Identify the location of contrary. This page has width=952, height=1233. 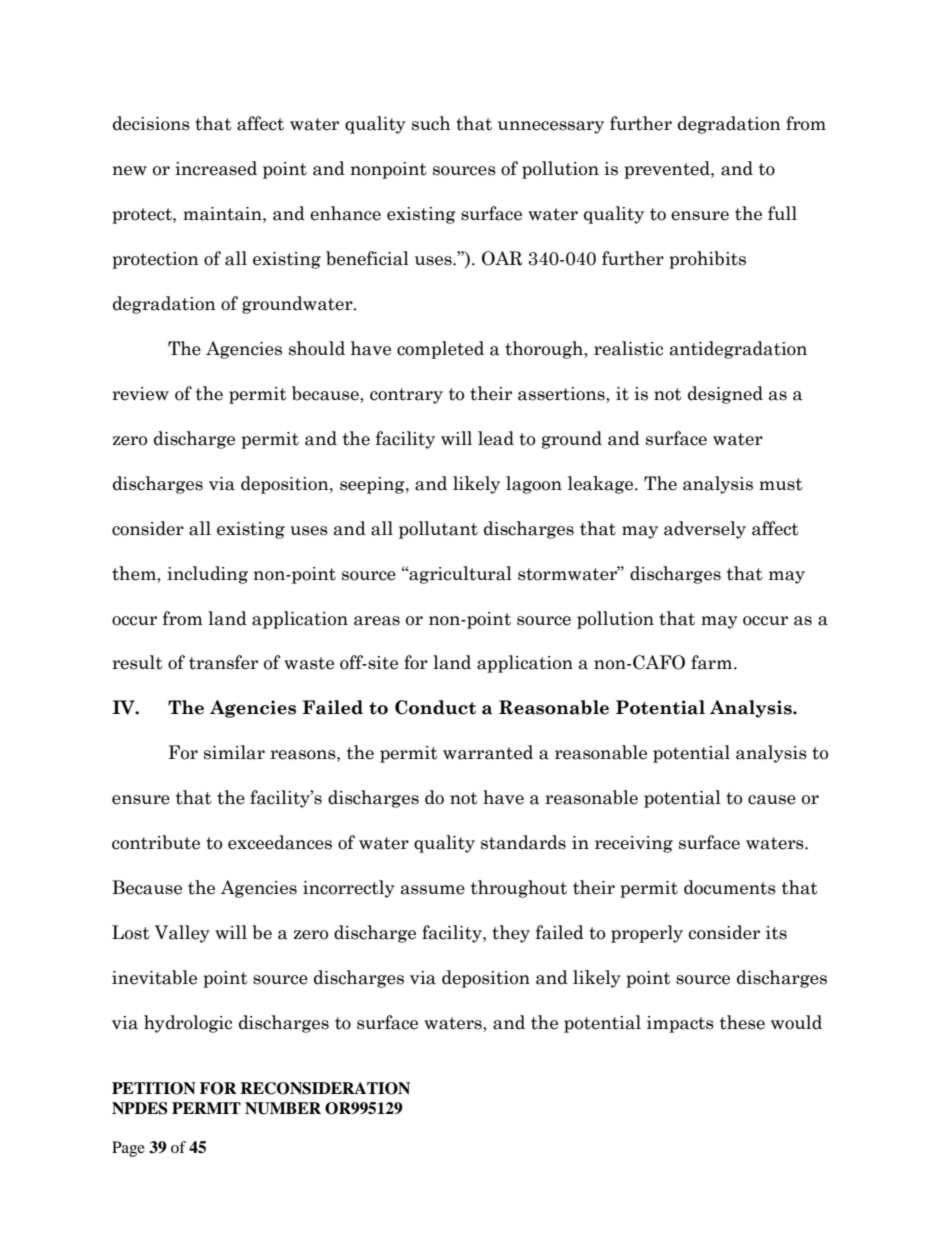
(406, 396).
